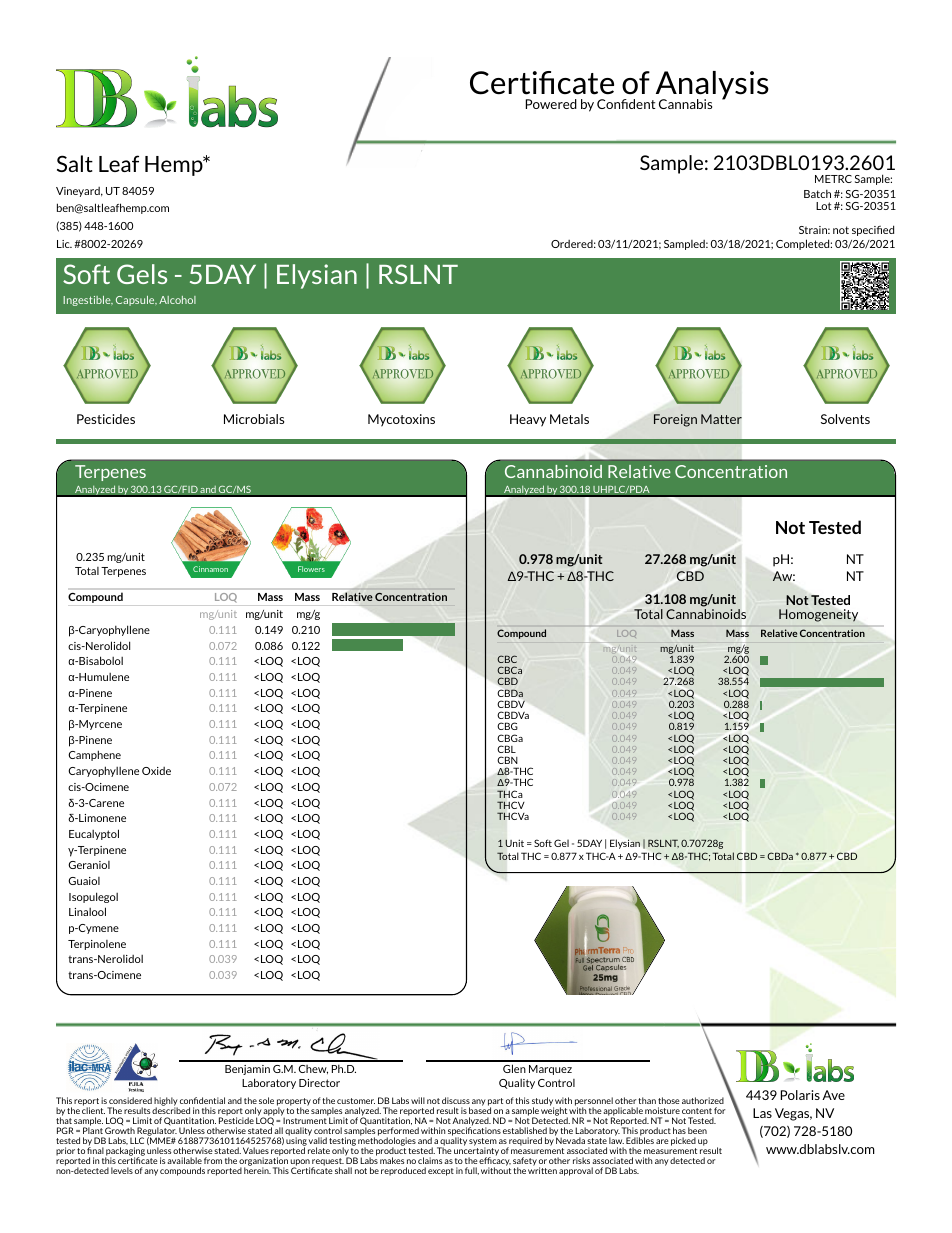 The image size is (952, 1233). Describe the element at coordinates (401, 420) in the screenshot. I see `Mycotoxins` at that location.
